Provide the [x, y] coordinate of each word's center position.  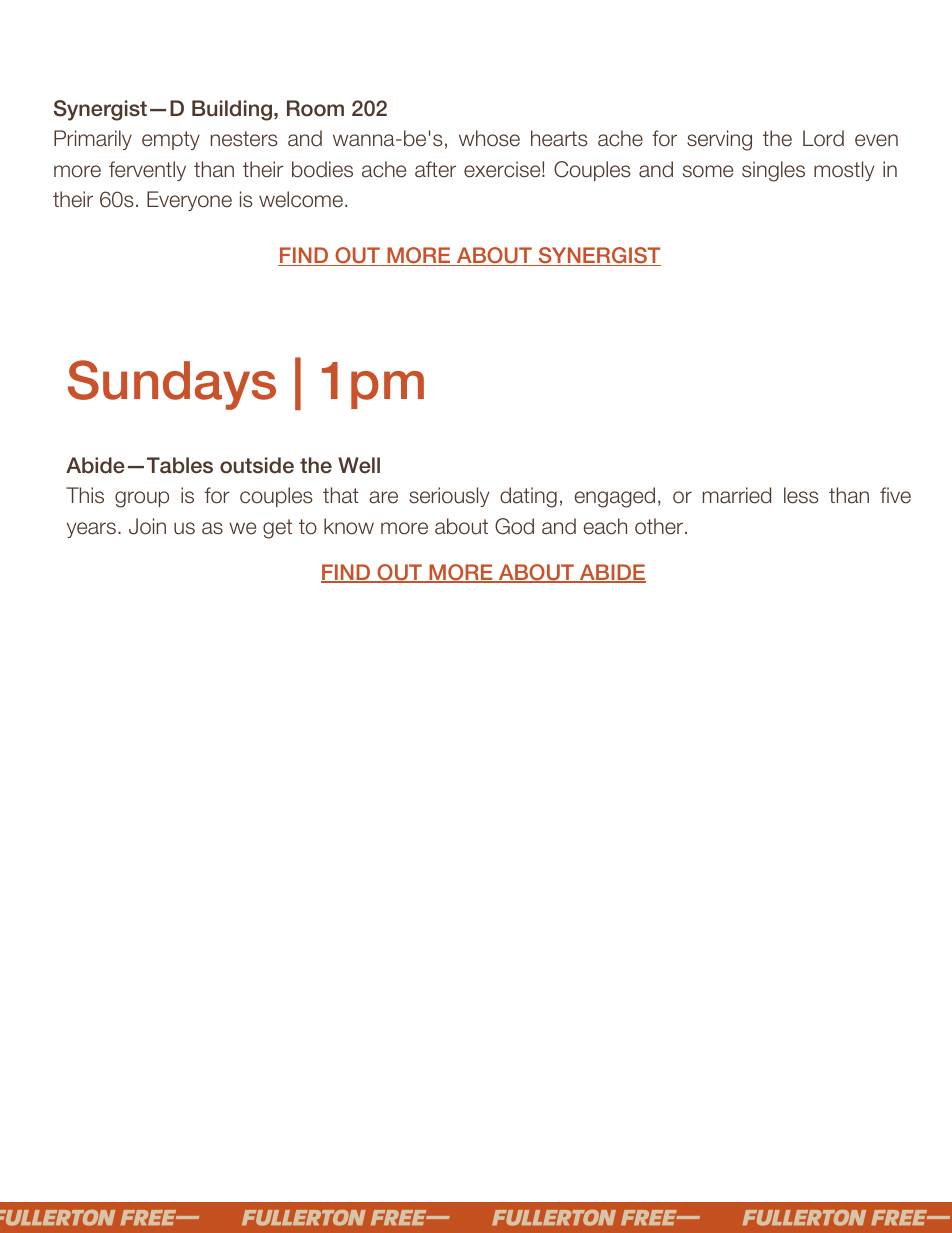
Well [359, 465]
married [737, 495]
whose [489, 138]
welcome [301, 199]
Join [147, 526]
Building [232, 110]
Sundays [172, 385]
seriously [449, 497]
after [435, 169]
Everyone [189, 201]
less [801, 495]
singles [773, 171]
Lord [823, 138]
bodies [322, 169]
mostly [844, 171]
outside [257, 465]
